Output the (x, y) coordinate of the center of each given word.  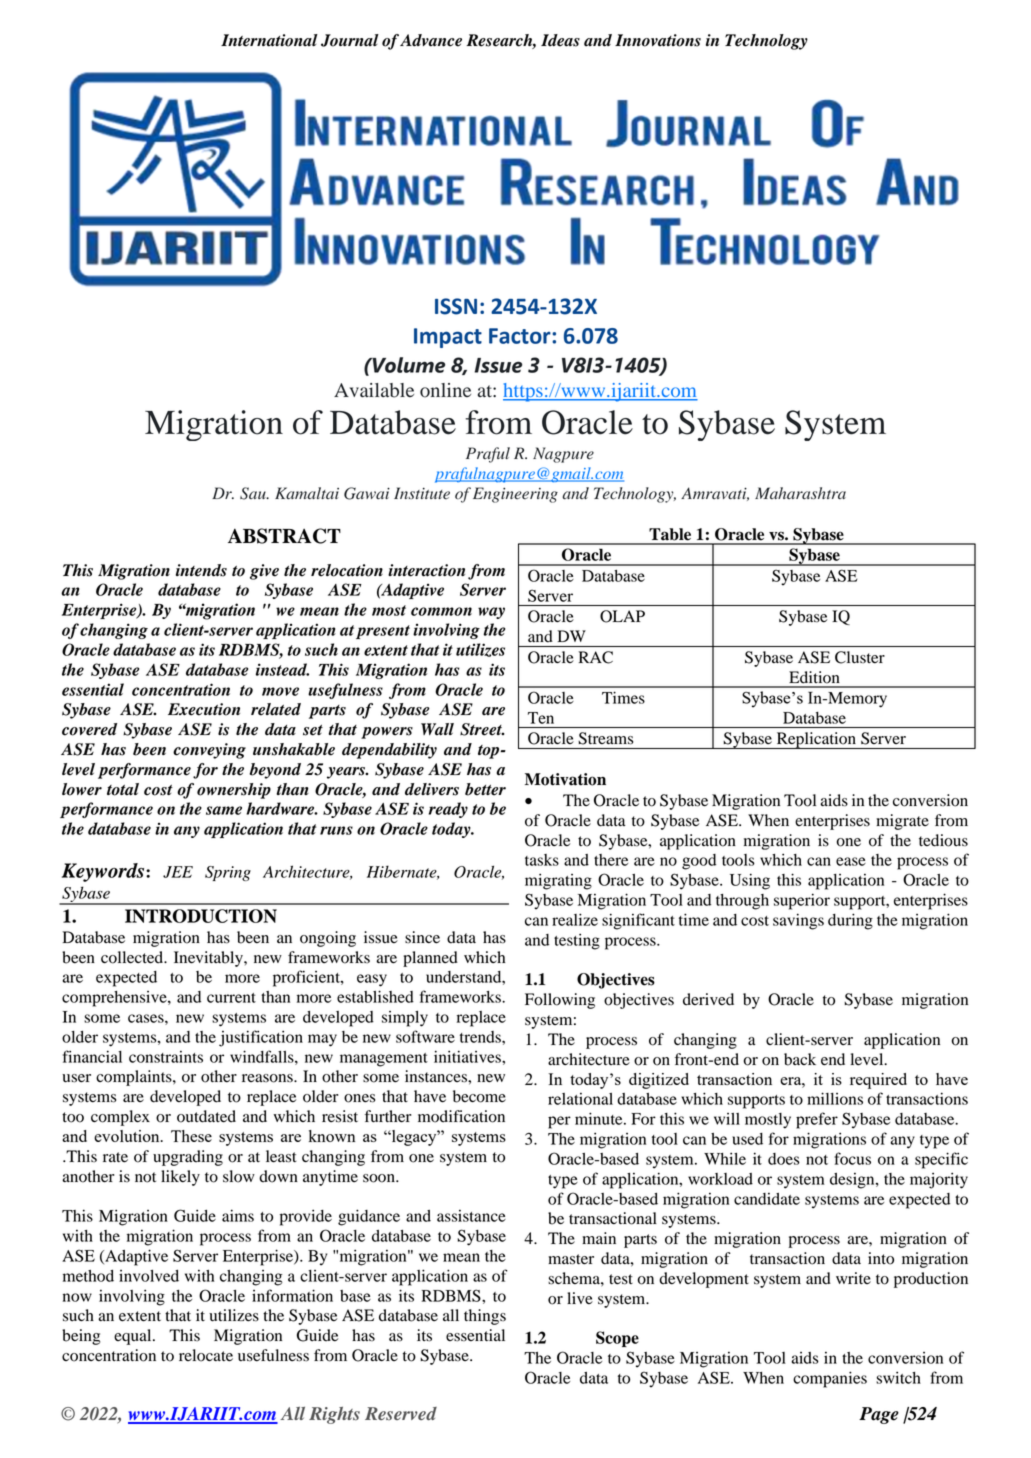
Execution (204, 709)
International (269, 40)
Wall (437, 729)
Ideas (560, 40)
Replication (816, 740)
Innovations (658, 40)
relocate (206, 1355)
